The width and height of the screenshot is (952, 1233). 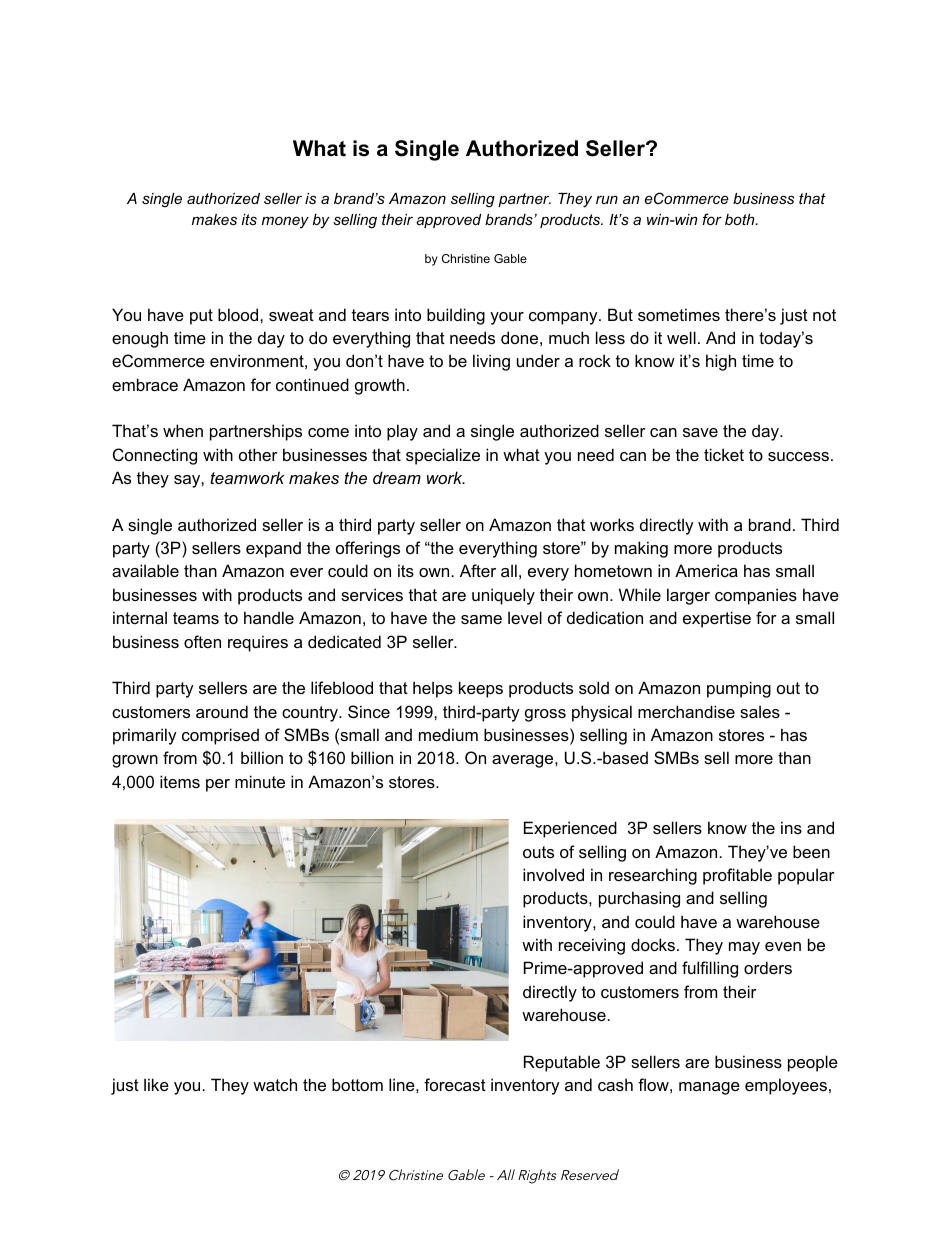 I want to click on medium, so click(x=448, y=734).
